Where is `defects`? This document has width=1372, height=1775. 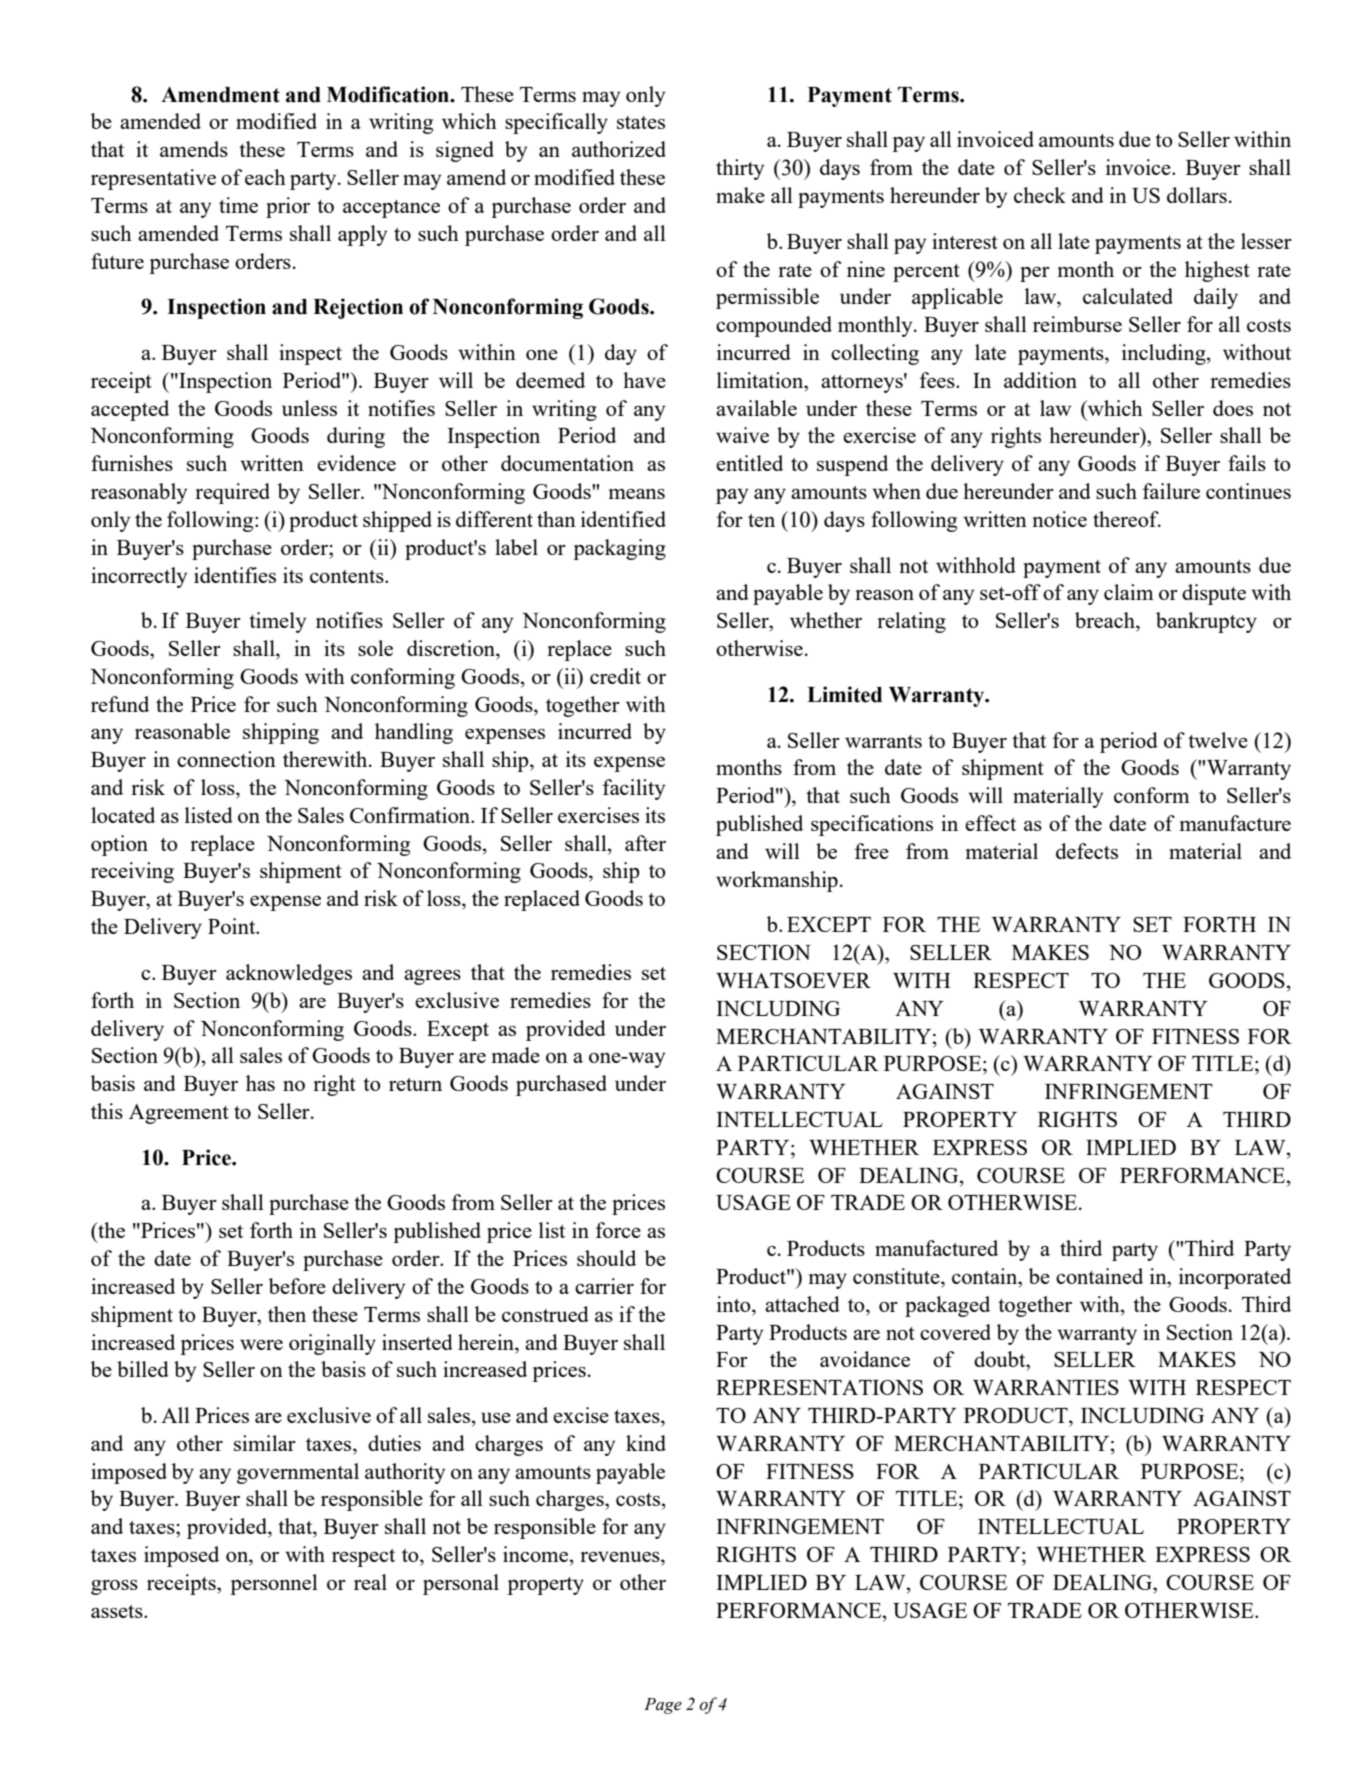 defects is located at coordinates (1087, 851).
